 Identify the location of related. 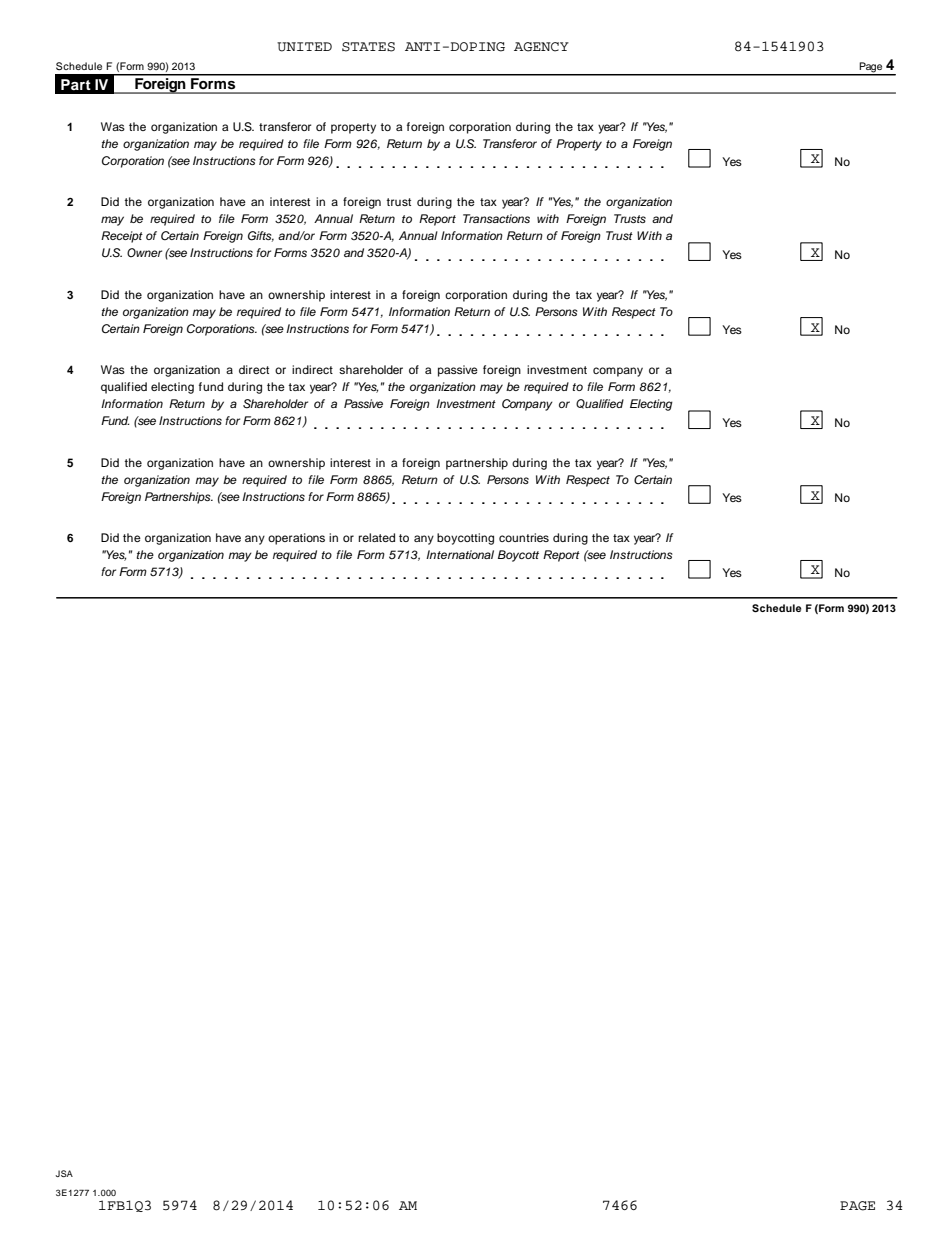
(376, 537).
